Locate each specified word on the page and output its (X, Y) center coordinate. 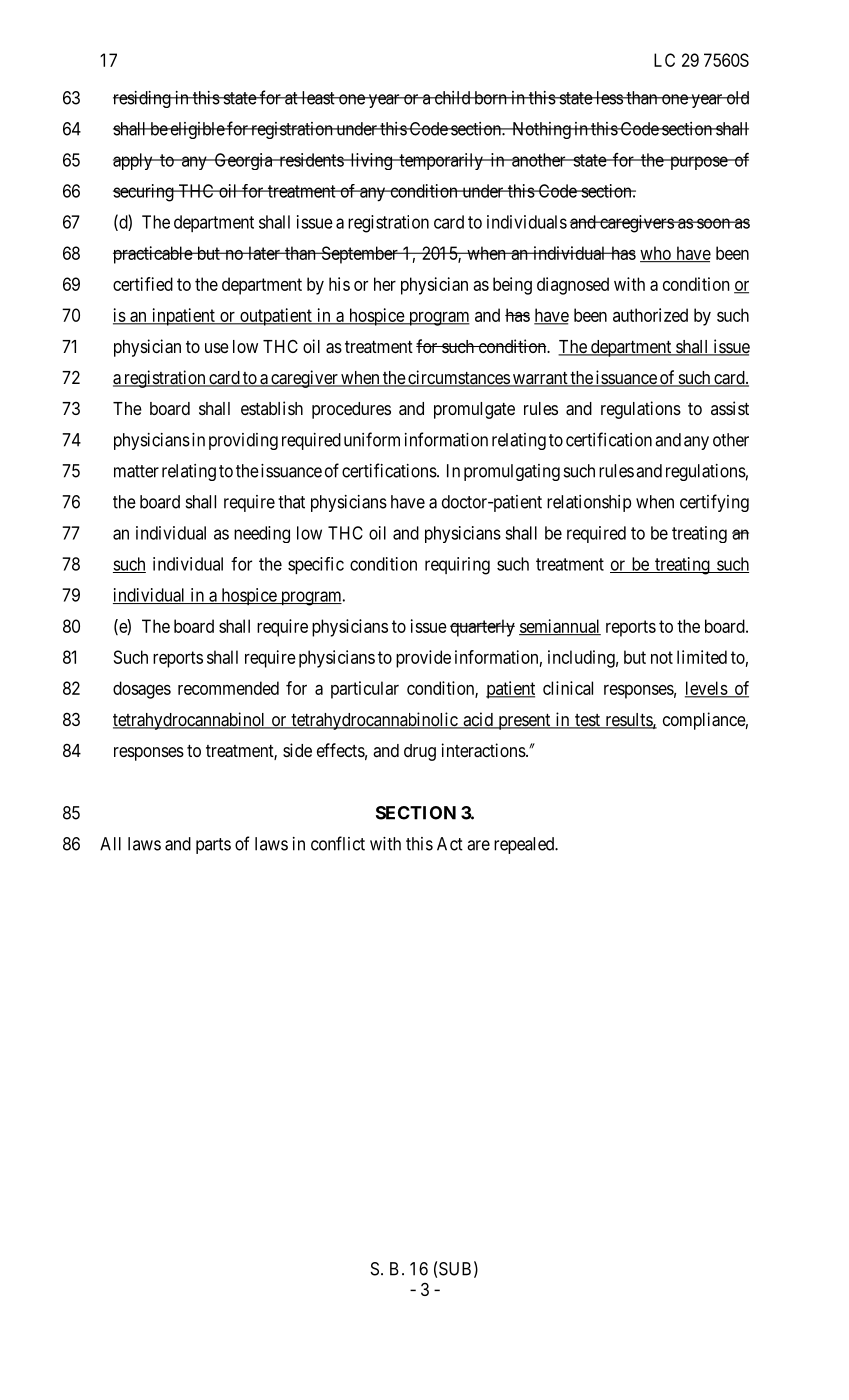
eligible (197, 130)
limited (702, 657)
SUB (455, 1269)
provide (423, 659)
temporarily (441, 161)
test (587, 721)
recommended (228, 688)
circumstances (458, 378)
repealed (525, 845)
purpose (698, 163)
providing (243, 441)
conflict (338, 843)
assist (730, 408)
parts (213, 846)
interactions (484, 750)
